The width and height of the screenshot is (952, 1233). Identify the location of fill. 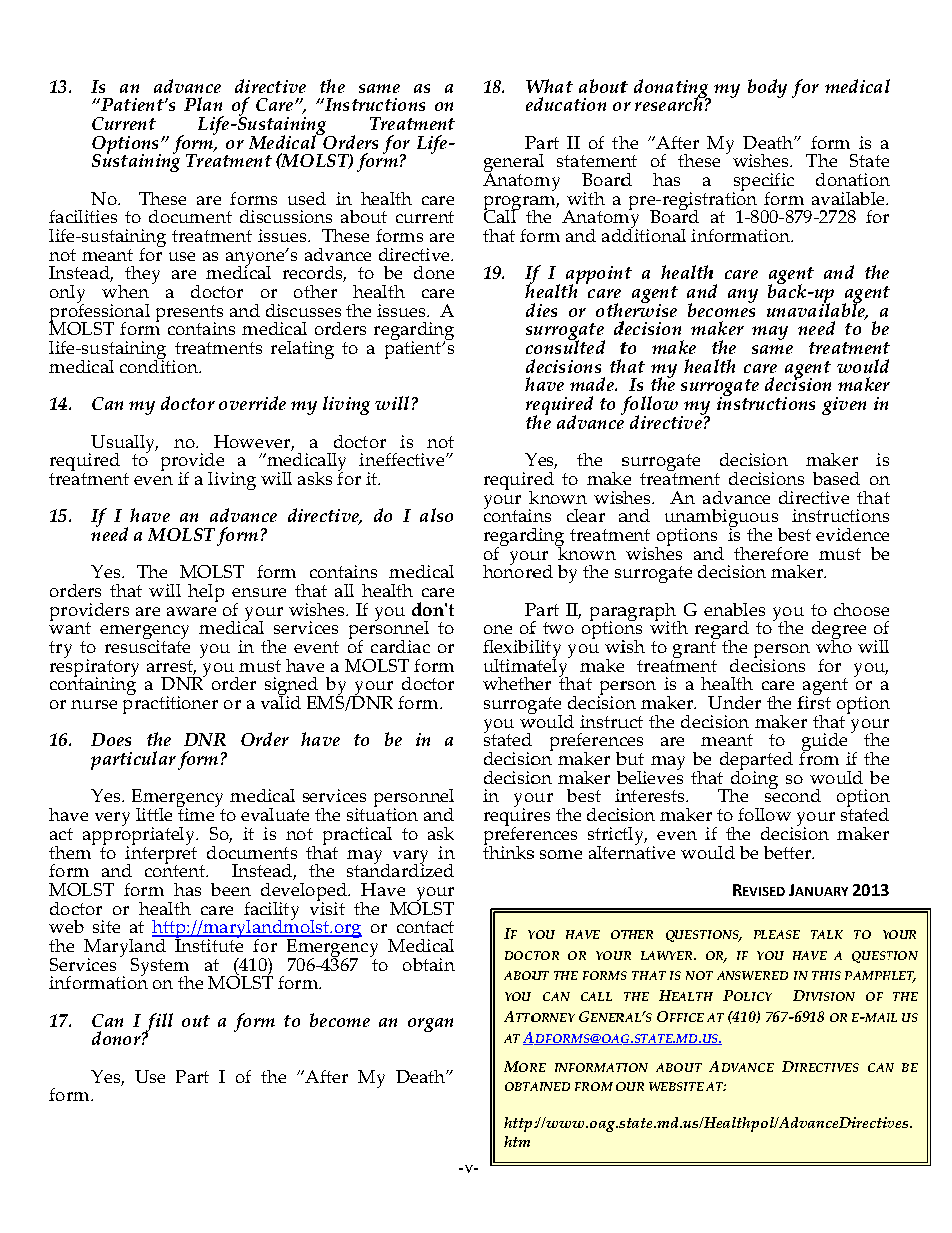
(158, 1023).
